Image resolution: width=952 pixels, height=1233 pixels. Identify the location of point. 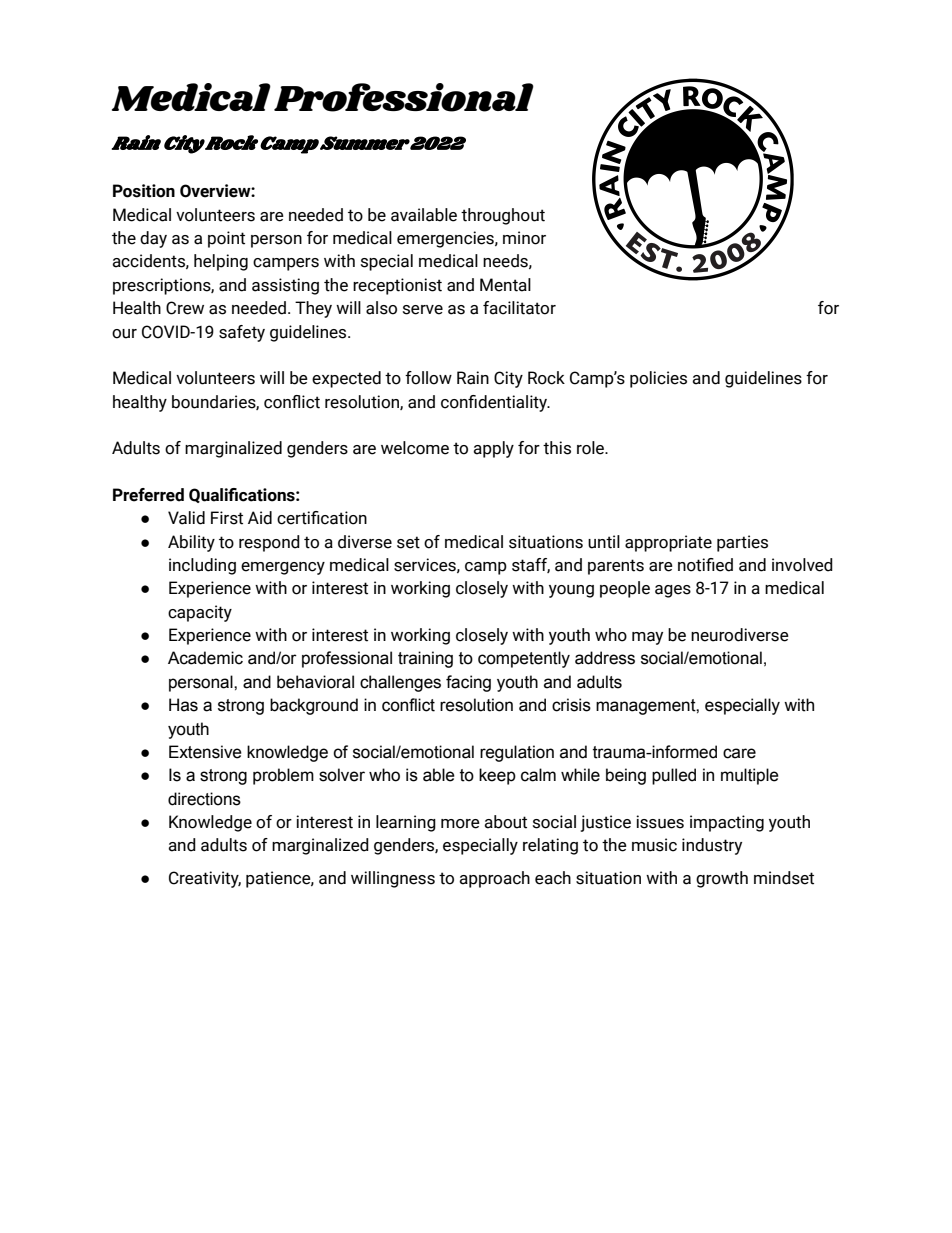
(226, 239).
